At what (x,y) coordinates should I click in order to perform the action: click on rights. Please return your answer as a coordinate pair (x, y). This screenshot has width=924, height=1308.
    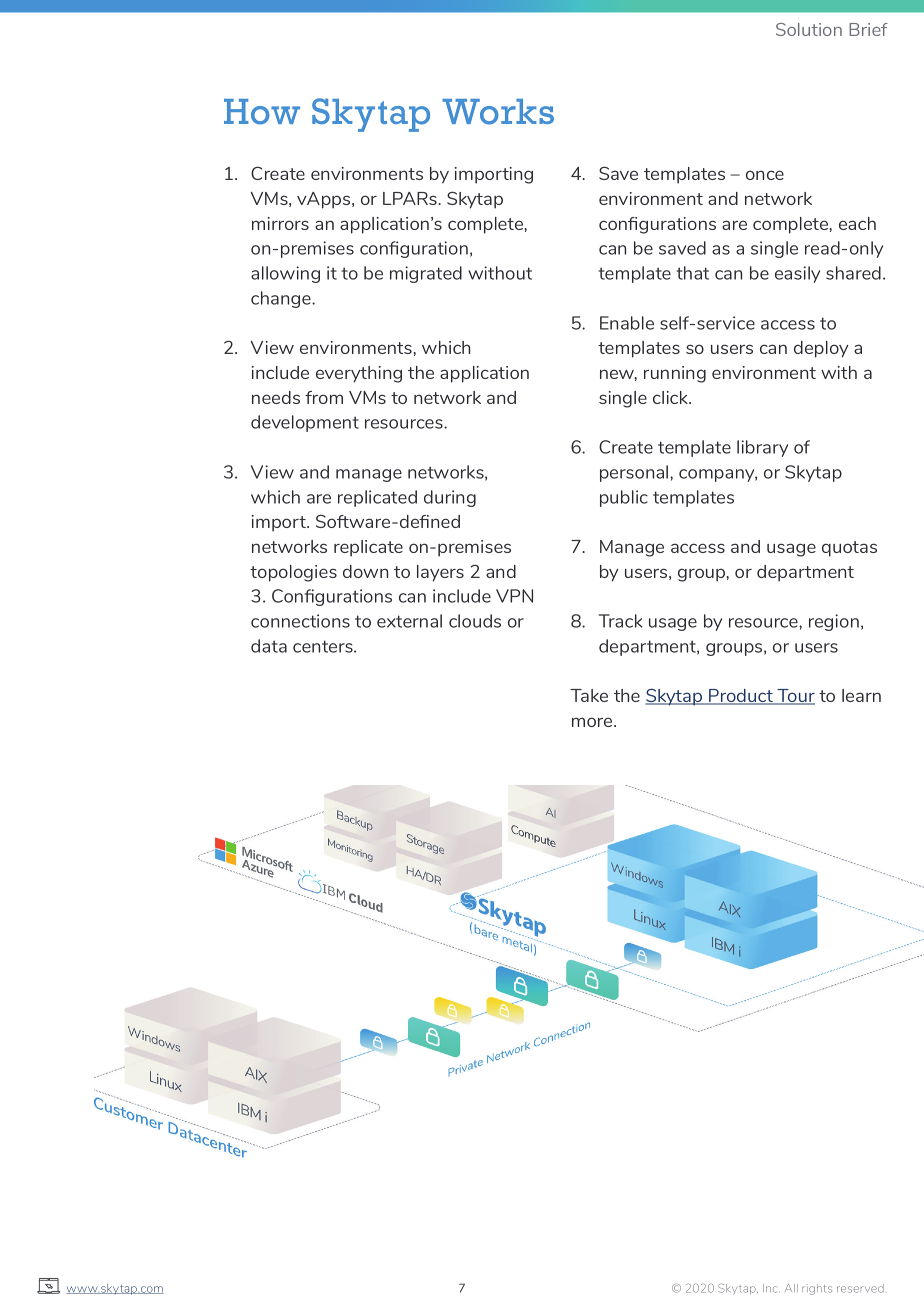
    Looking at the image, I should click on (817, 1289).
